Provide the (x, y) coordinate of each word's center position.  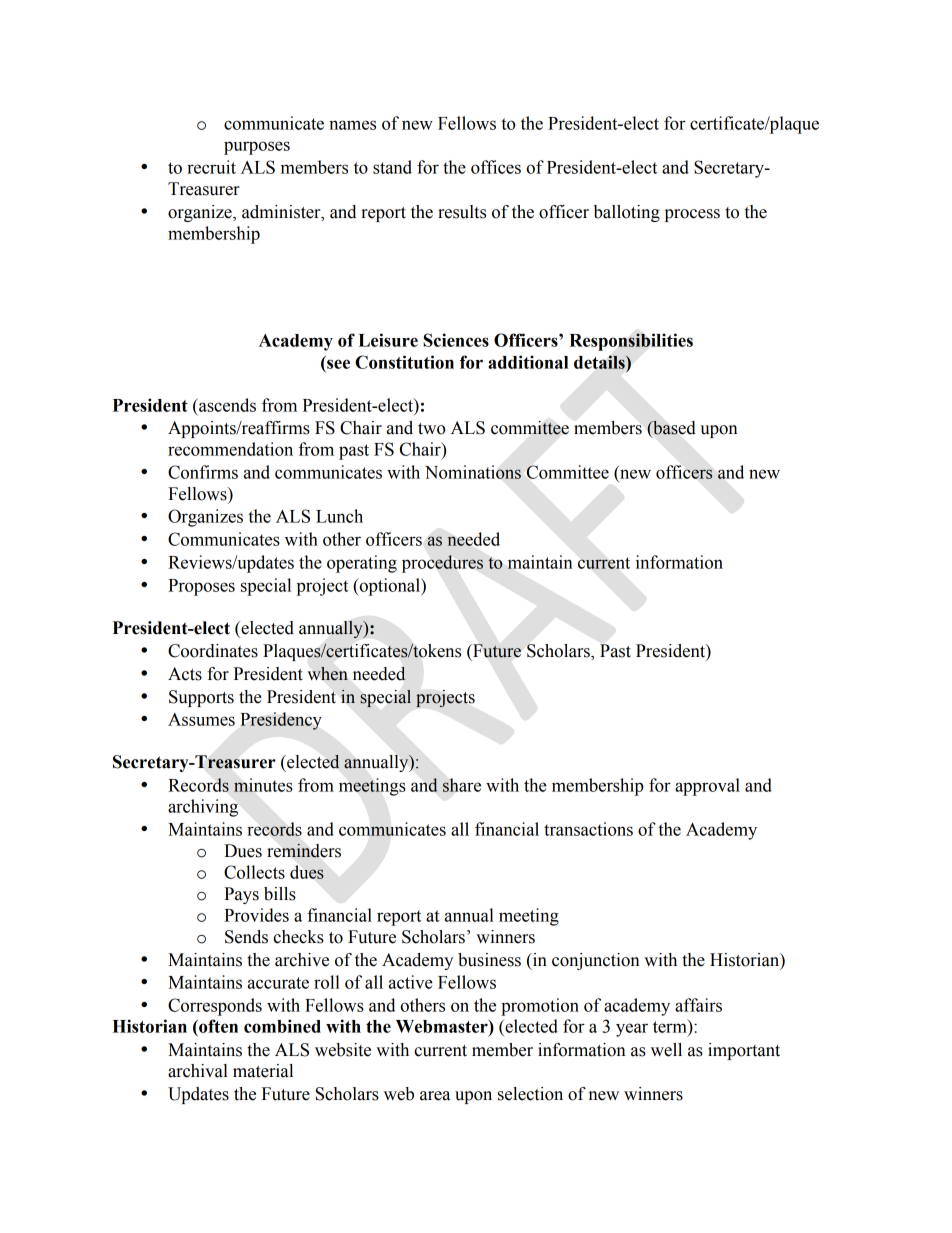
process (692, 215)
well (666, 1050)
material (263, 1071)
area (435, 1096)
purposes (257, 148)
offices (496, 167)
